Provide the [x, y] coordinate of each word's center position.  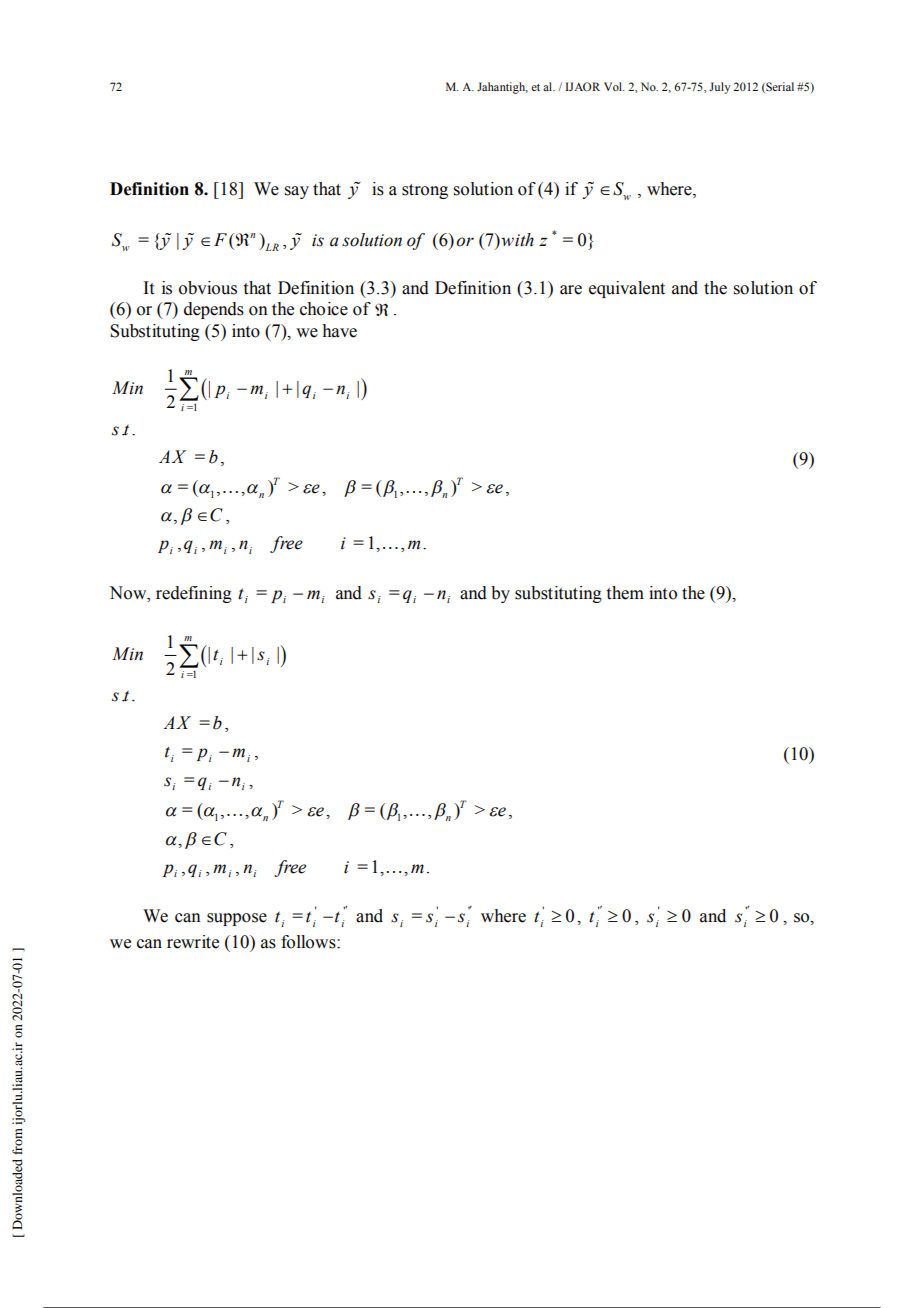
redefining [194, 594]
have [339, 331]
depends [214, 310]
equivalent [627, 289]
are [571, 290]
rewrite [193, 942]
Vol [614, 86]
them [625, 593]
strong [425, 191]
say [297, 192]
